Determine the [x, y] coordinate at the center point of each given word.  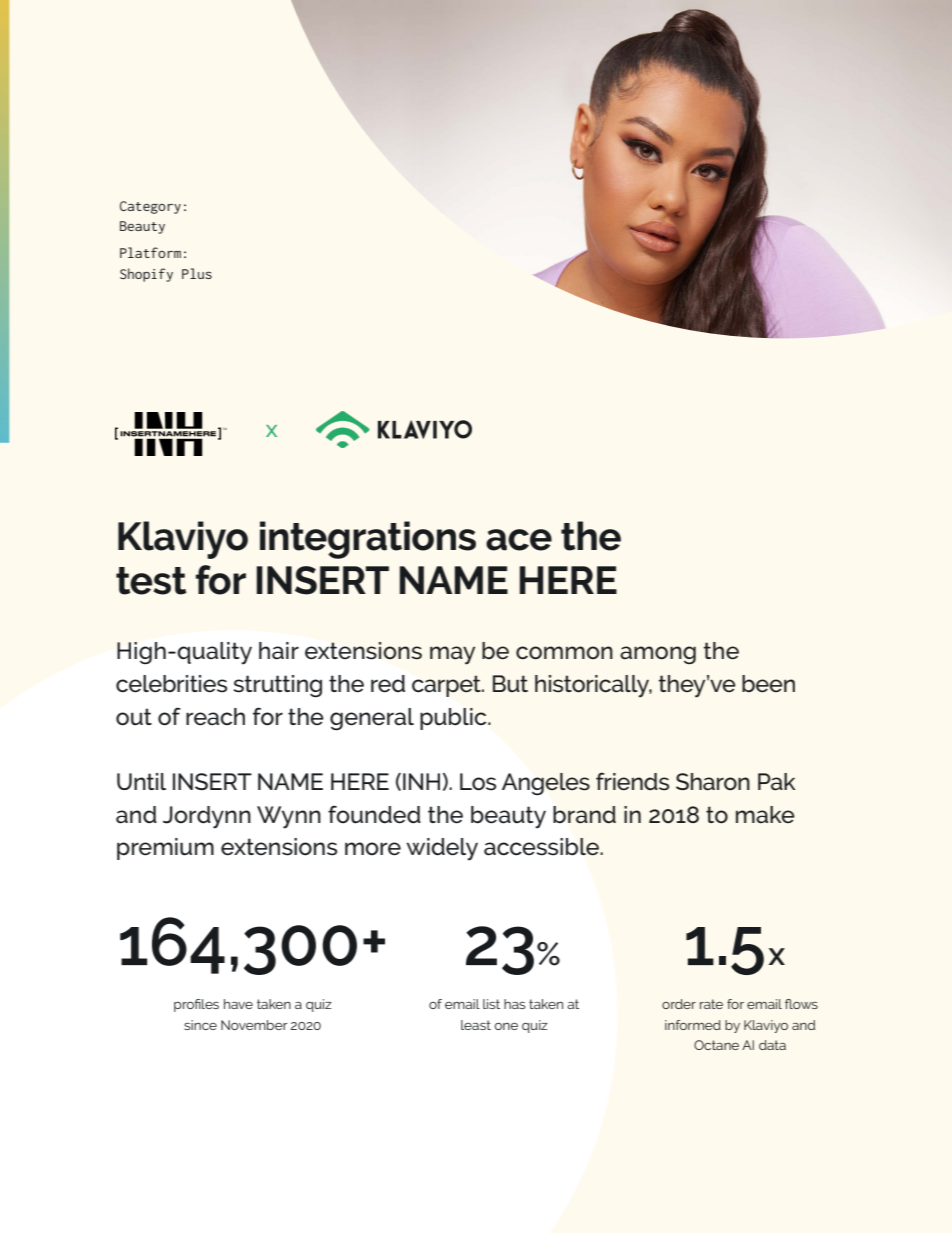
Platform [150, 252]
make [765, 815]
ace [519, 540]
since [200, 1025]
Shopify [146, 275]
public [454, 719]
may [452, 655]
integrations [368, 540]
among [658, 655]
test [151, 581]
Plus [197, 273]
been [768, 684]
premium [165, 849]
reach [215, 717]
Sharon [713, 782]
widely [442, 849]
